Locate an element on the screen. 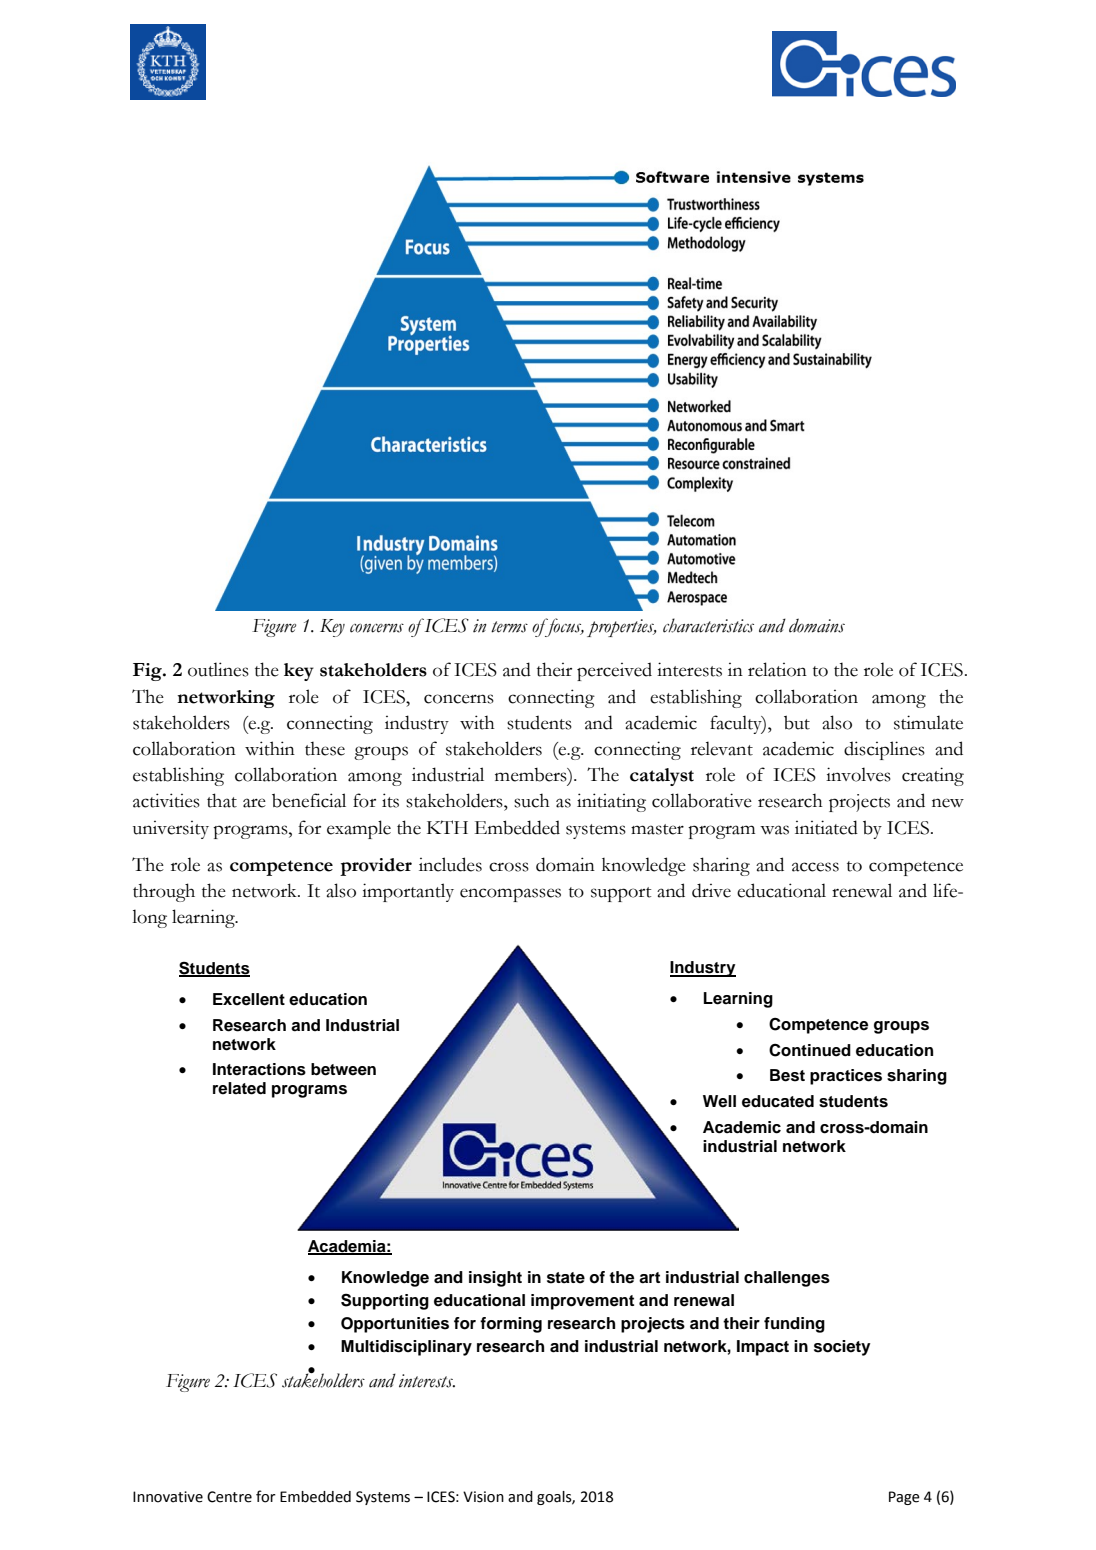 This screenshot has width=1096, height=1550. related is located at coordinates (239, 1088).
